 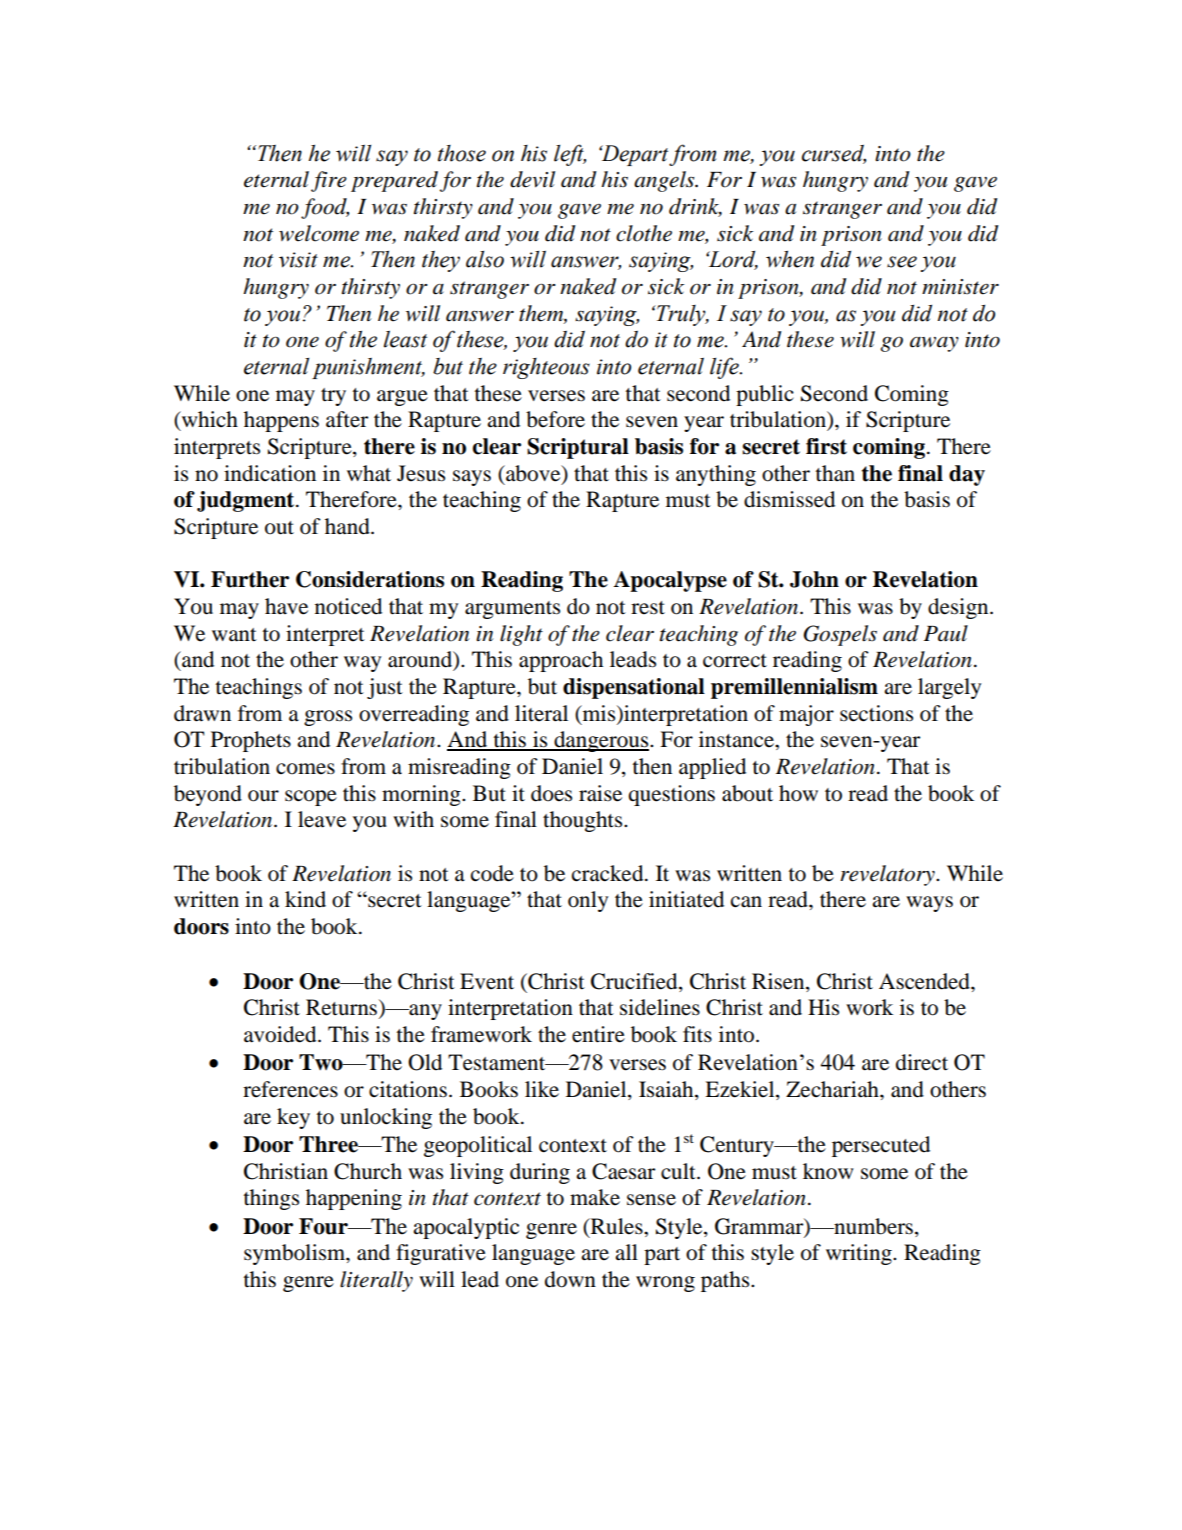 I want to click on indication, so click(x=270, y=473).
